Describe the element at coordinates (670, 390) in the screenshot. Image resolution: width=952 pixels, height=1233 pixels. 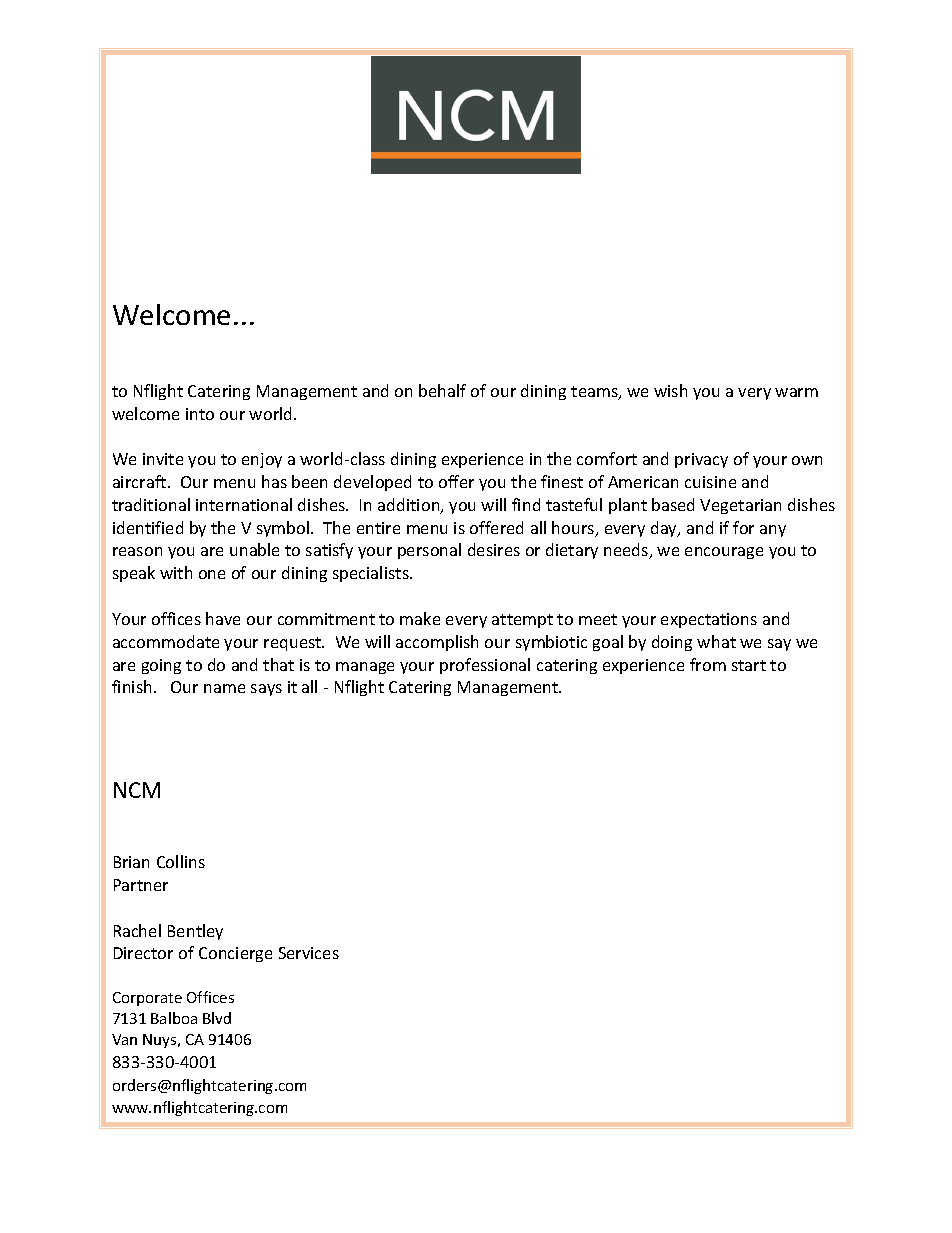
I see `wish` at that location.
